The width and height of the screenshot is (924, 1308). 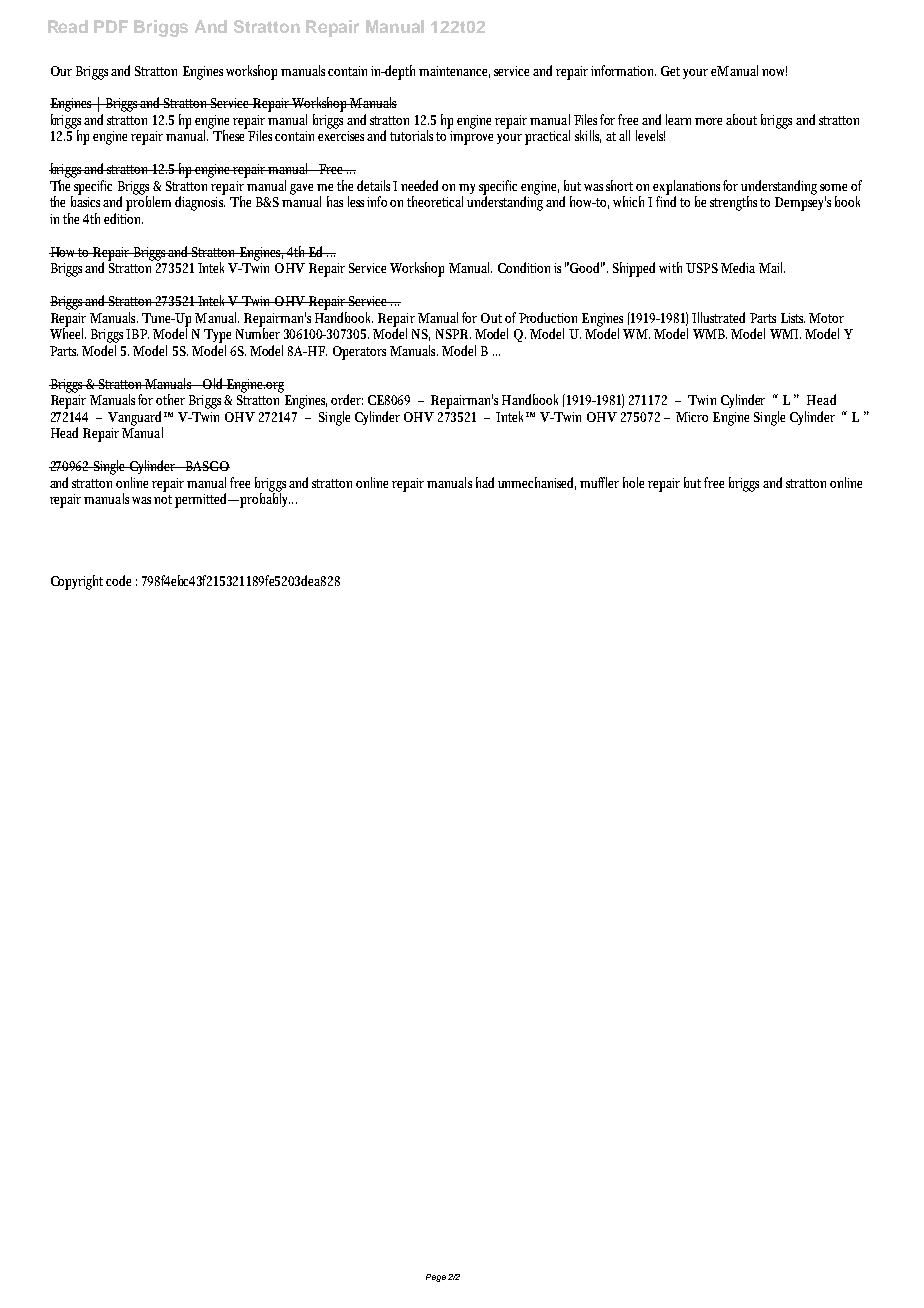 I want to click on PDF, so click(x=111, y=26).
